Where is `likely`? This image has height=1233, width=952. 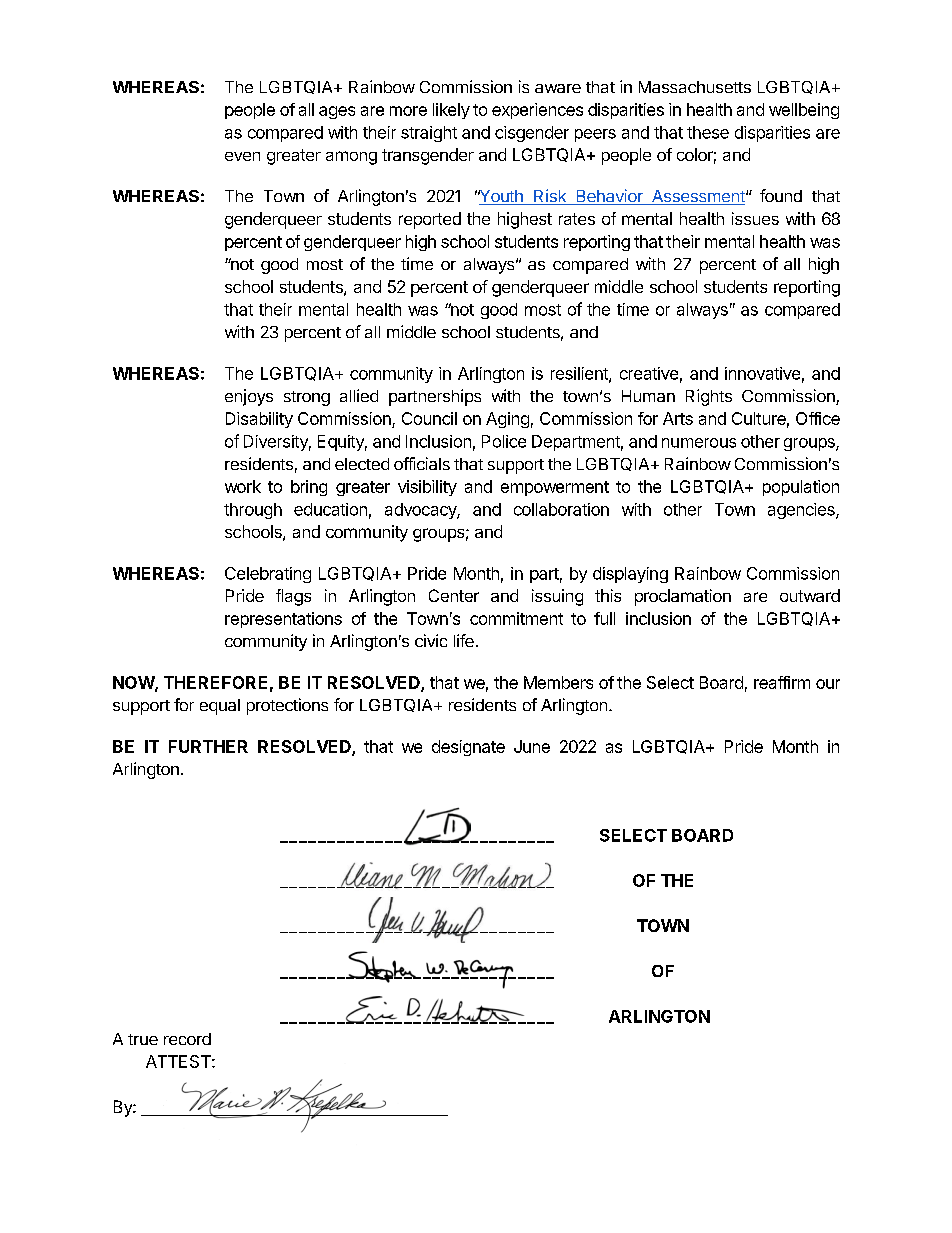 likely is located at coordinates (451, 111).
